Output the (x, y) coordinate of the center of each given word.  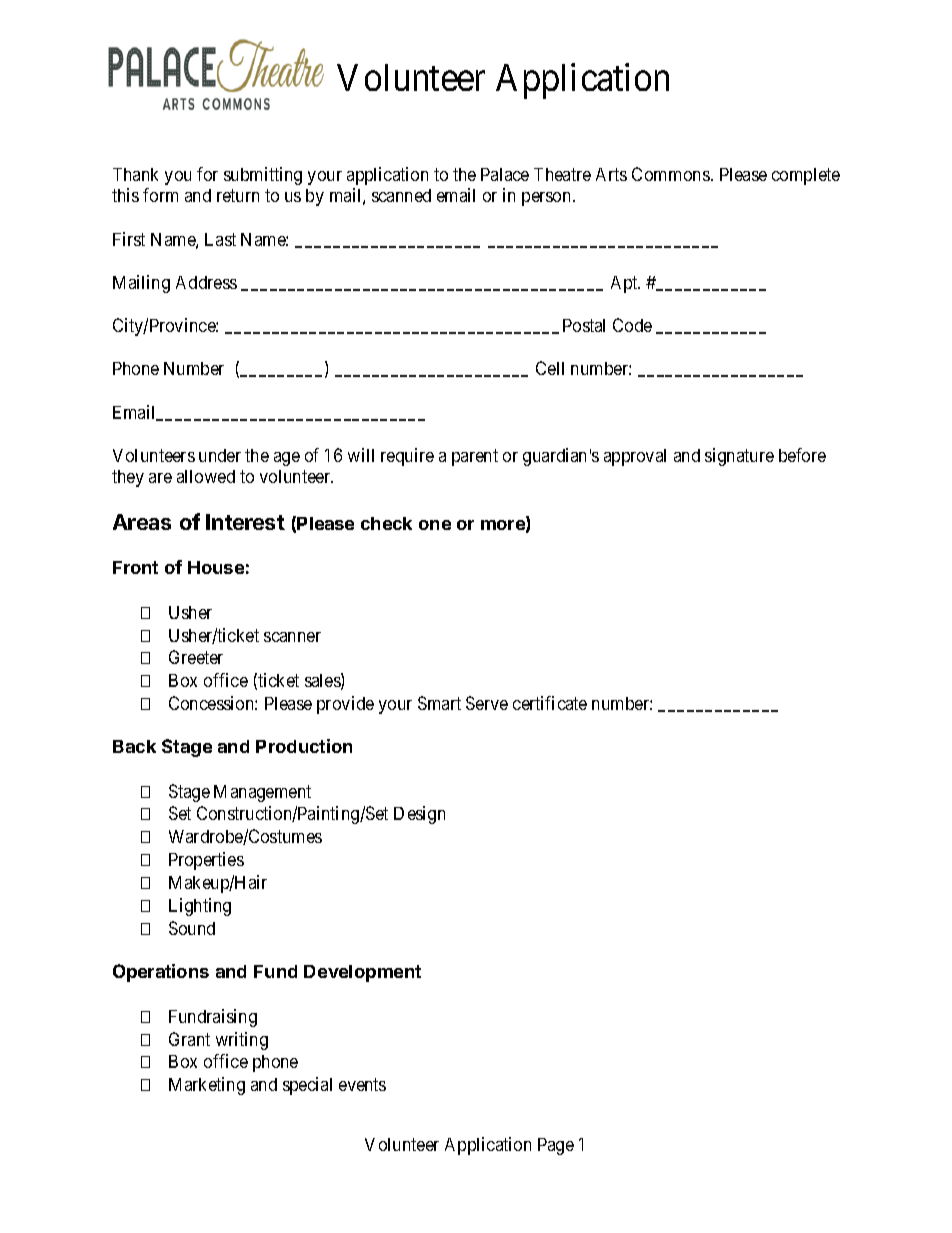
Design (419, 815)
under (220, 455)
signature (739, 457)
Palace (505, 174)
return (238, 196)
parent (475, 457)
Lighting (200, 907)
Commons (671, 174)
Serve (487, 703)
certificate (550, 703)
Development (362, 973)
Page (556, 1146)
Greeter (196, 657)
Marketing (207, 1086)
